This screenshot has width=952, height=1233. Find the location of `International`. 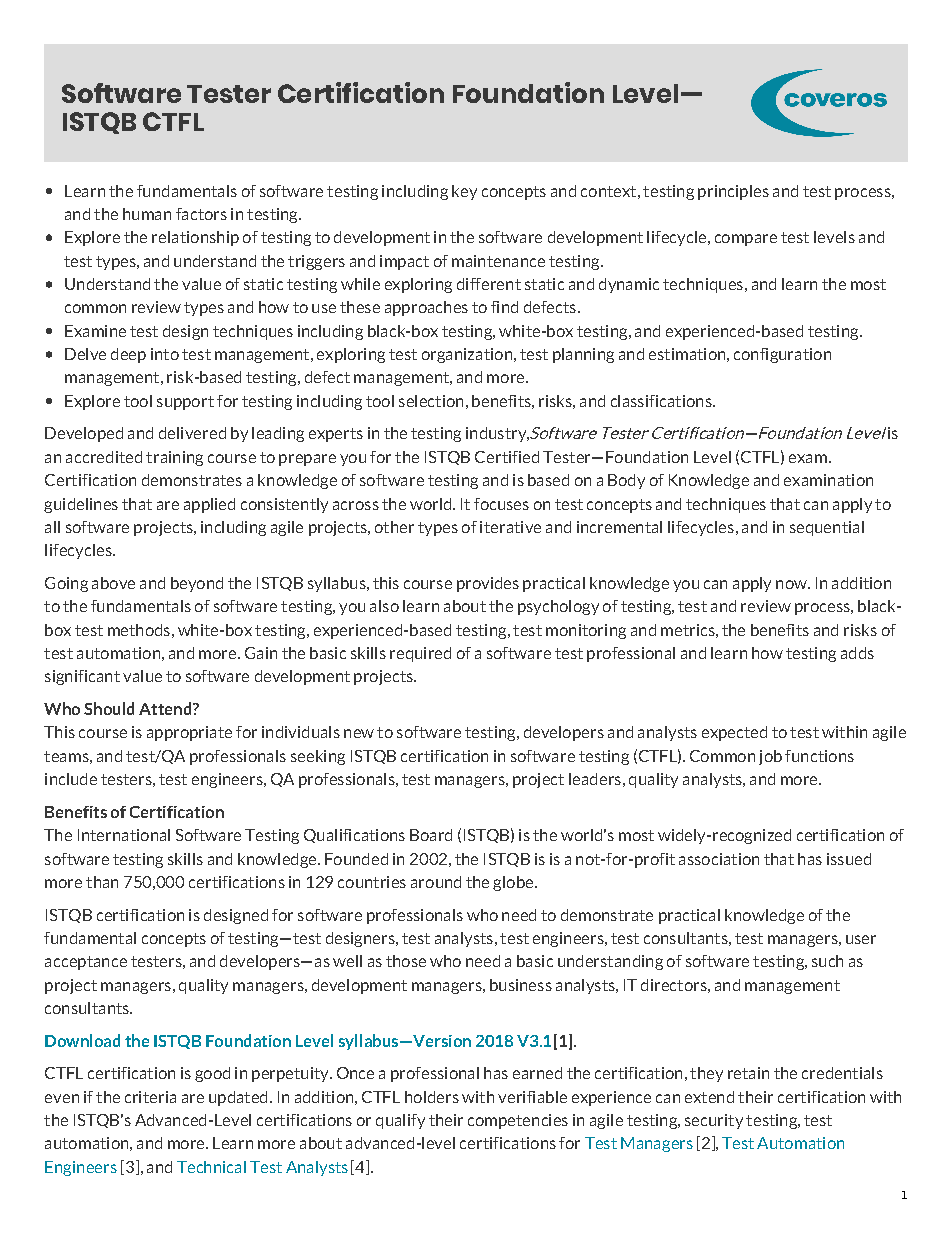

International is located at coordinates (124, 835).
